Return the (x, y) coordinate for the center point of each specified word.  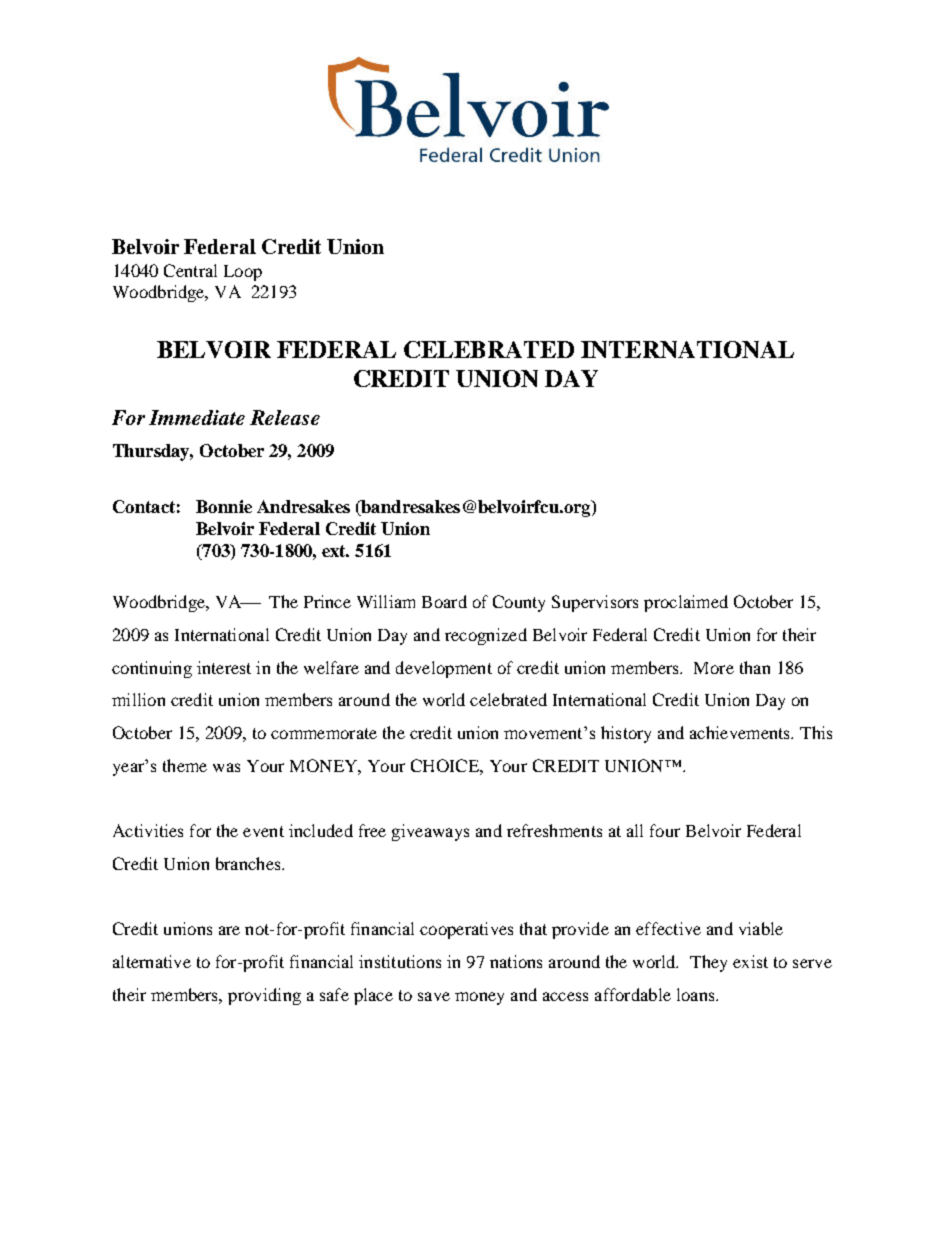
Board (444, 601)
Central (190, 270)
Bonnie (224, 506)
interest (224, 667)
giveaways (430, 832)
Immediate (197, 417)
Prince (327, 601)
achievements (741, 732)
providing (264, 996)
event (263, 831)
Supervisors (595, 603)
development (444, 669)
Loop (243, 273)
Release (285, 417)
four (665, 830)
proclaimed (686, 603)
